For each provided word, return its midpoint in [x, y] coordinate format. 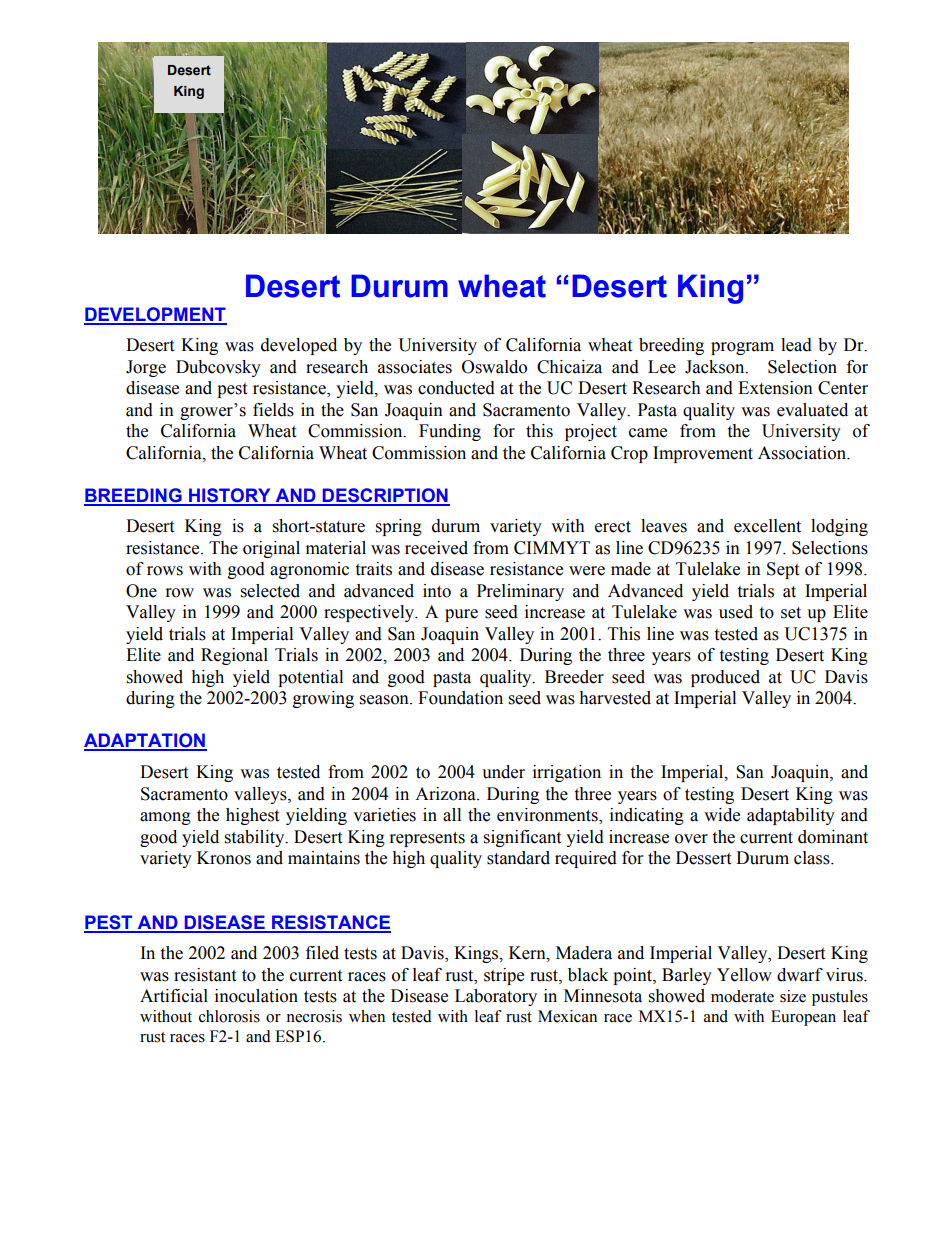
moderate [742, 996]
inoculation [256, 996]
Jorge [146, 368]
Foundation [460, 698]
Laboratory [496, 997]
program [742, 348]
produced [725, 678]
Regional [234, 656]
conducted [456, 388]
